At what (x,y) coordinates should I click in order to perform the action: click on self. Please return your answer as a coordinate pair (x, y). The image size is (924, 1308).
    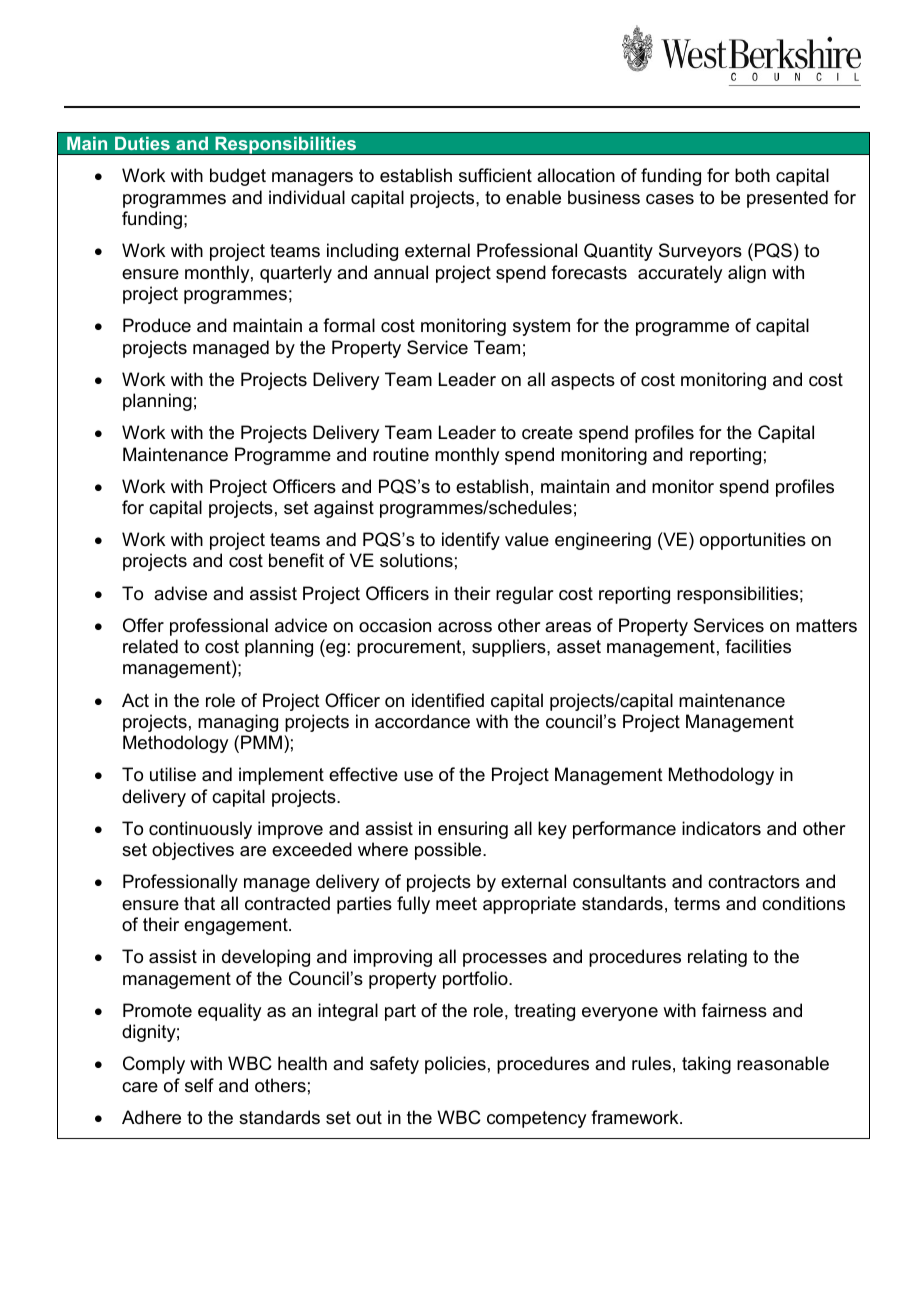
    Looking at the image, I should click on (199, 1085).
